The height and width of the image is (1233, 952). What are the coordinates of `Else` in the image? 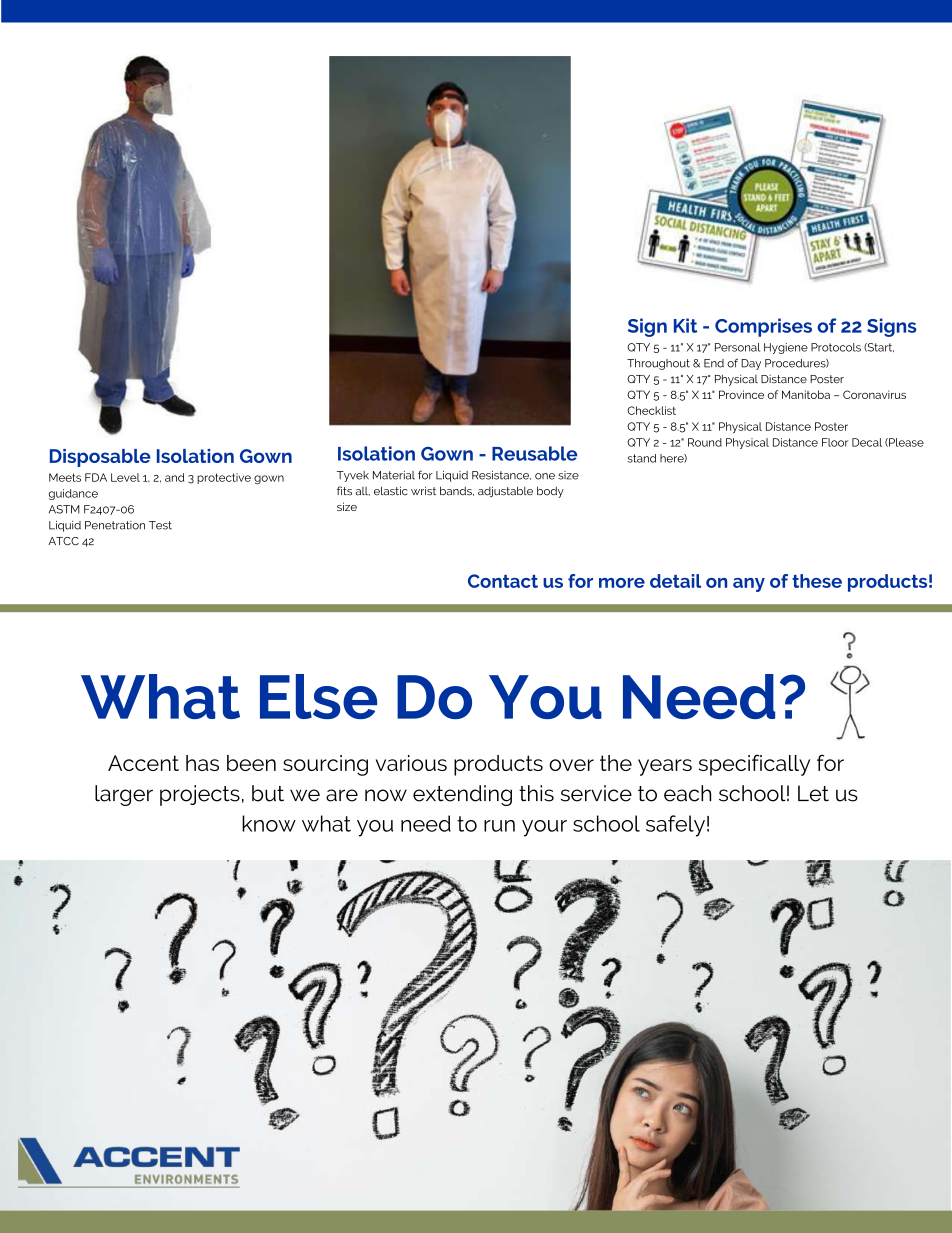 It's located at (318, 696).
